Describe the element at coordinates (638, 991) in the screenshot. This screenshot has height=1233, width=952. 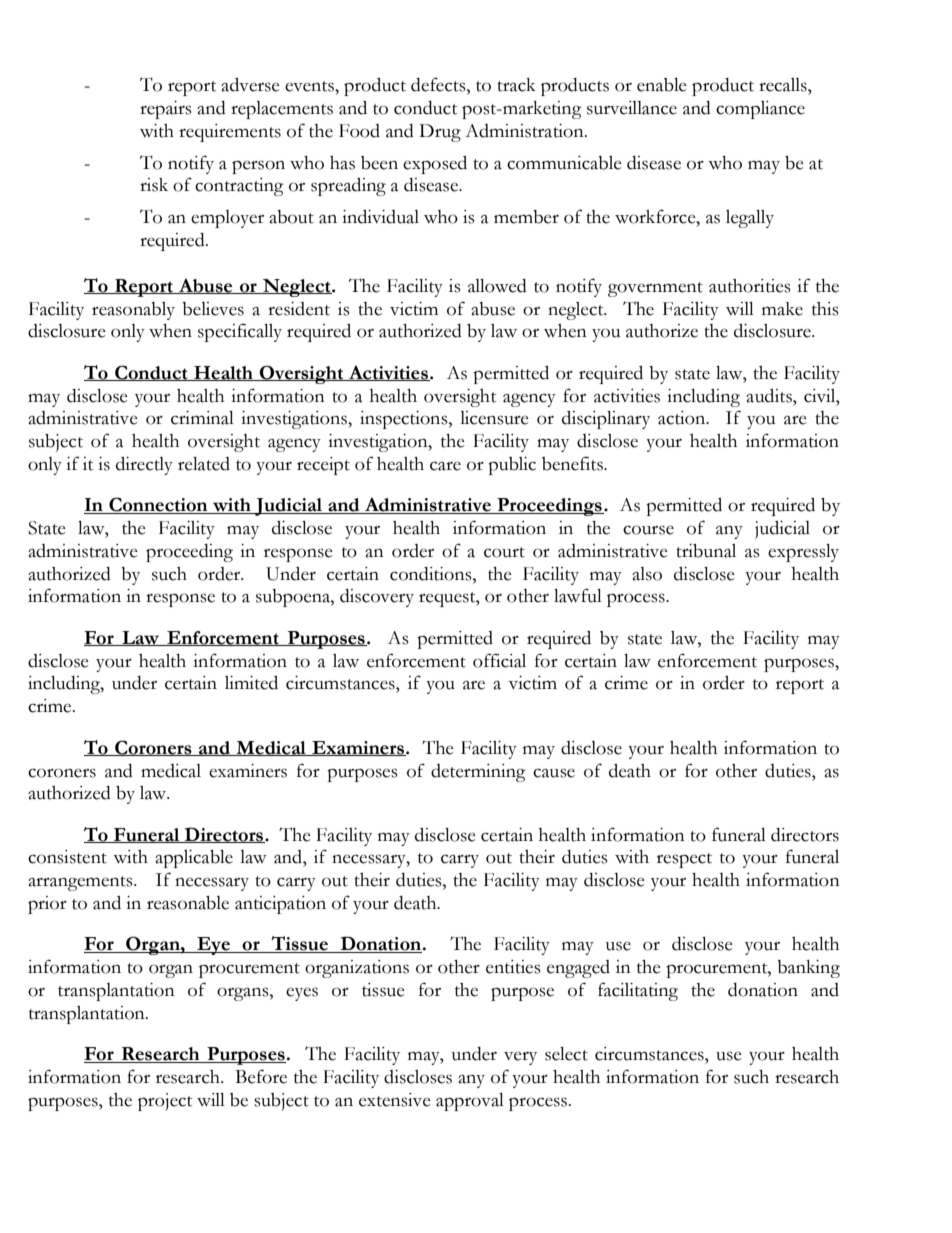
I see `facilitating` at that location.
